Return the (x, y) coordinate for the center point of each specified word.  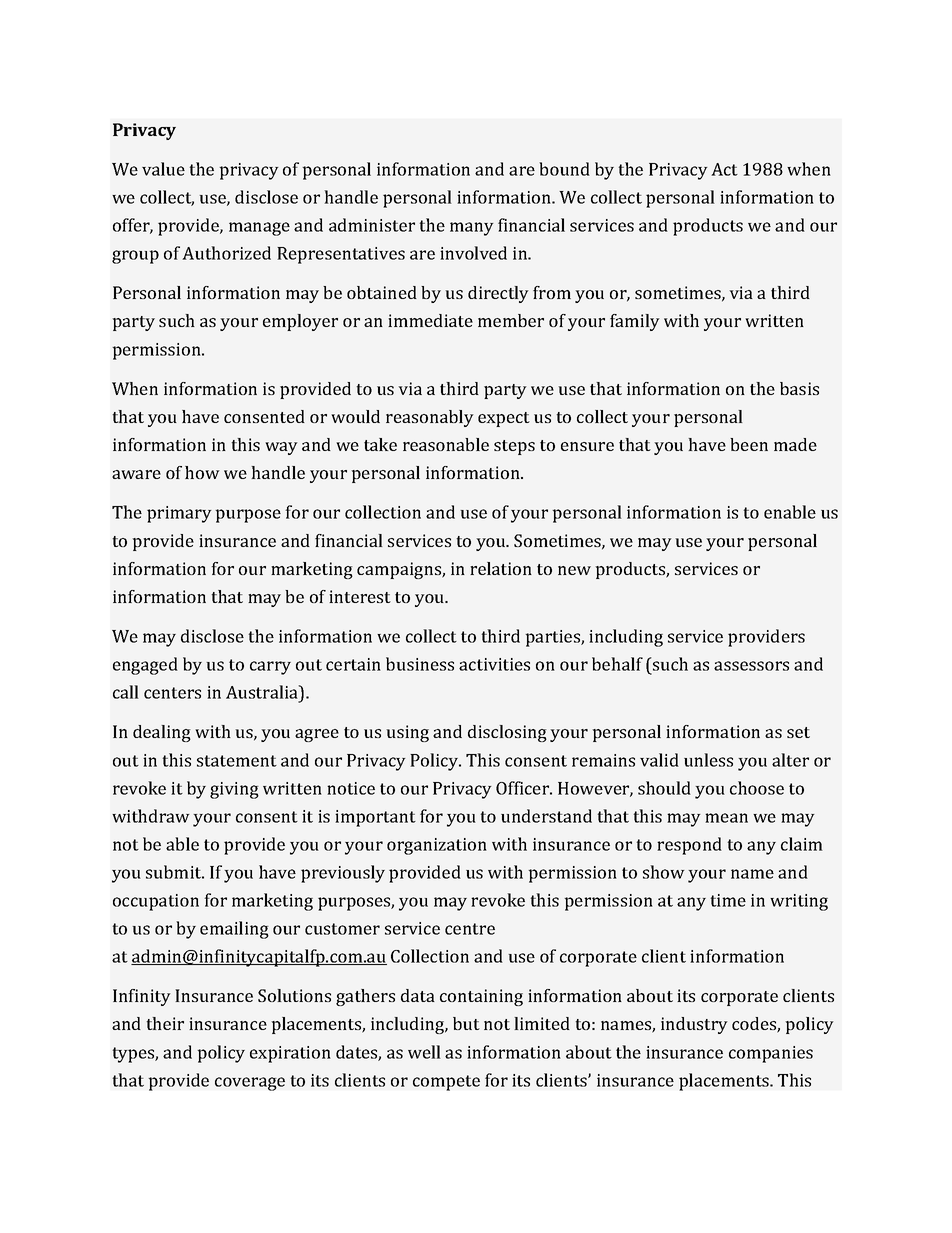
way (281, 448)
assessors (751, 666)
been (749, 444)
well (424, 1052)
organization (437, 846)
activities (494, 664)
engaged (145, 666)
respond (689, 846)
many (472, 229)
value (163, 169)
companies (771, 1054)
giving (234, 790)
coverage (250, 1084)
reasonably (430, 418)
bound (564, 169)
